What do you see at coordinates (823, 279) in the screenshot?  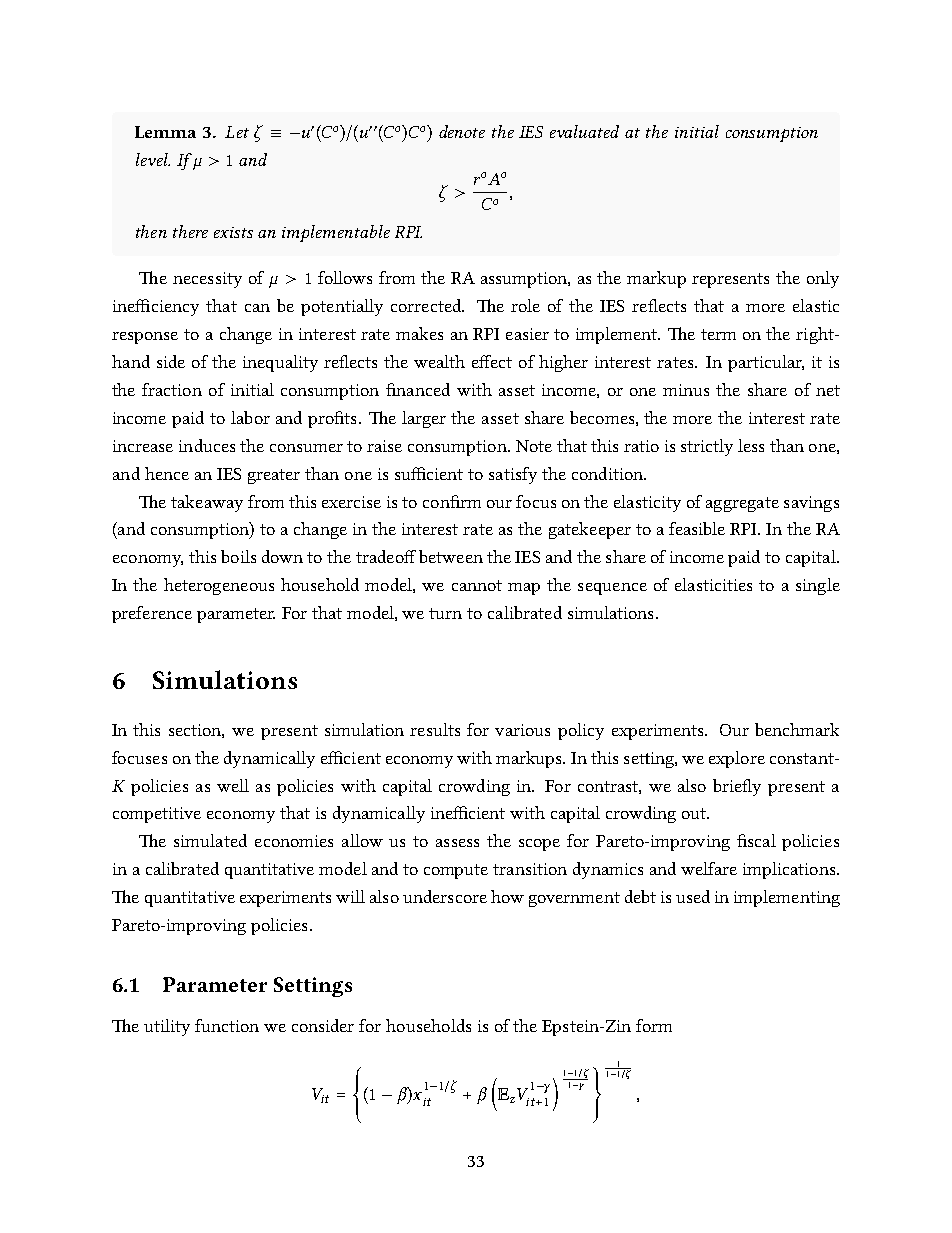 I see `only` at bounding box center [823, 279].
